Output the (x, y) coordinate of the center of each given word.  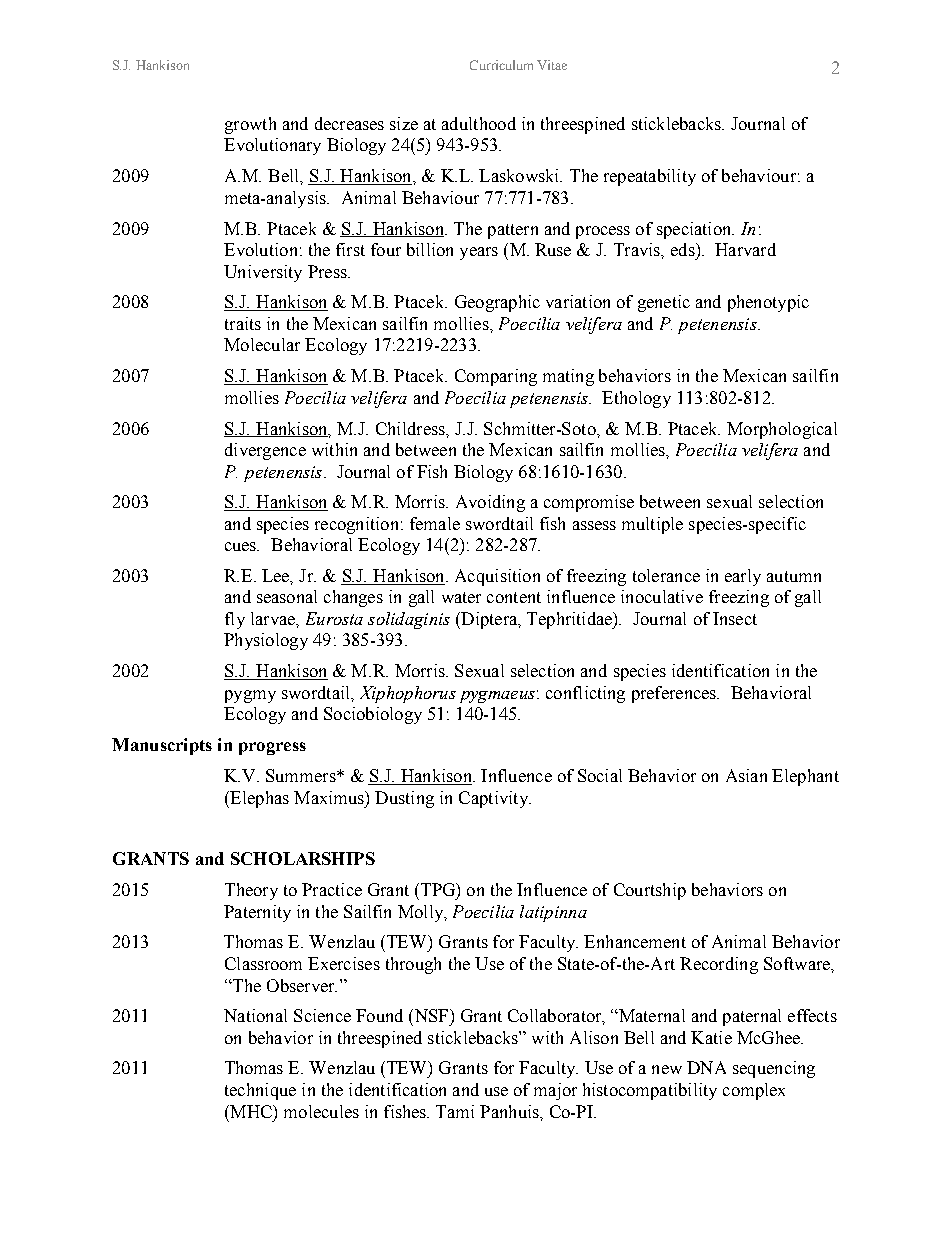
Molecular (262, 344)
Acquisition (497, 577)
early (743, 577)
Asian (746, 775)
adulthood (479, 123)
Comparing (496, 377)
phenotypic (768, 303)
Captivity (494, 799)
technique (260, 1091)
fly (235, 620)
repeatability (650, 177)
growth (250, 125)
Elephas (258, 799)
